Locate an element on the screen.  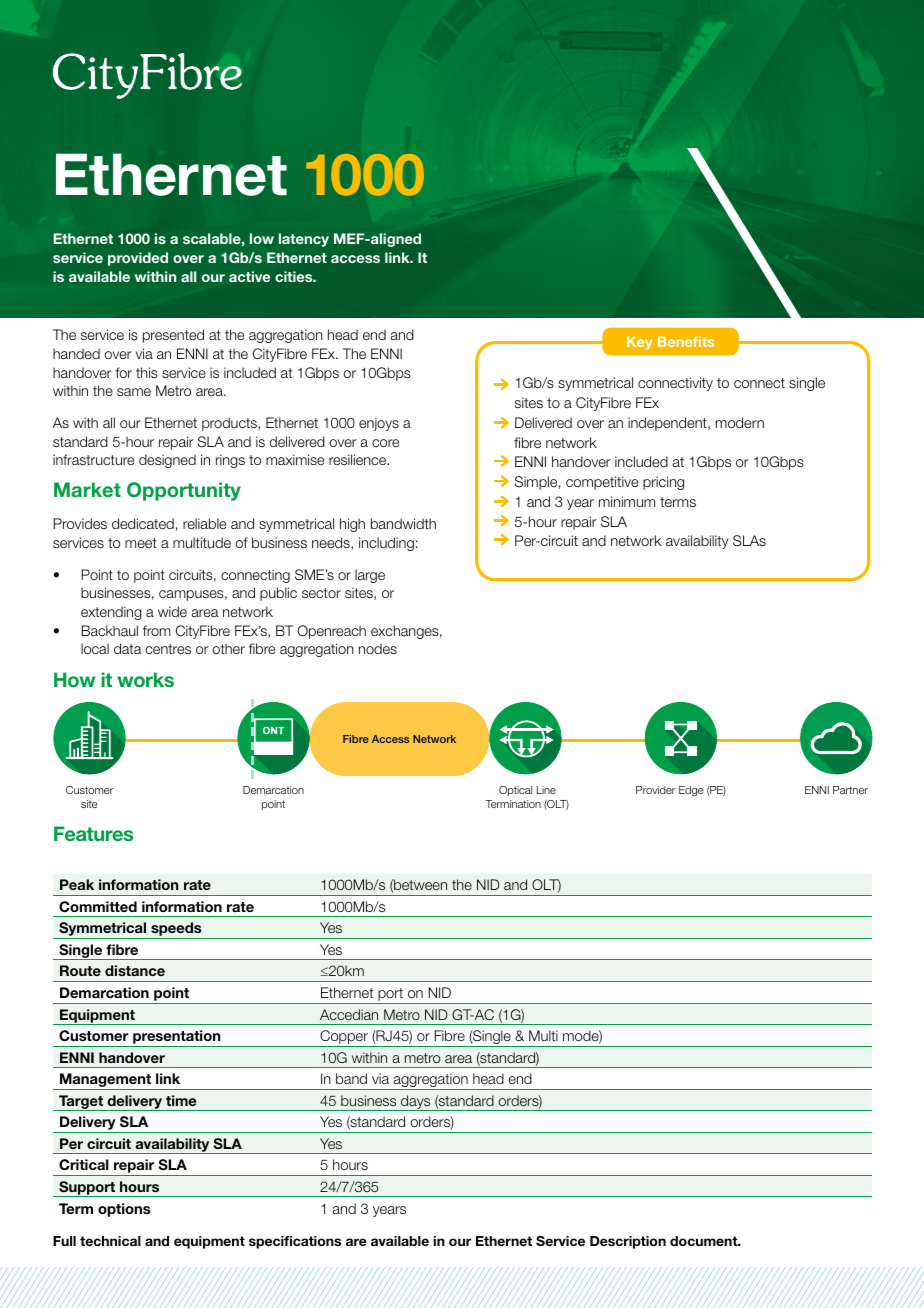
latency is located at coordinates (304, 240).
